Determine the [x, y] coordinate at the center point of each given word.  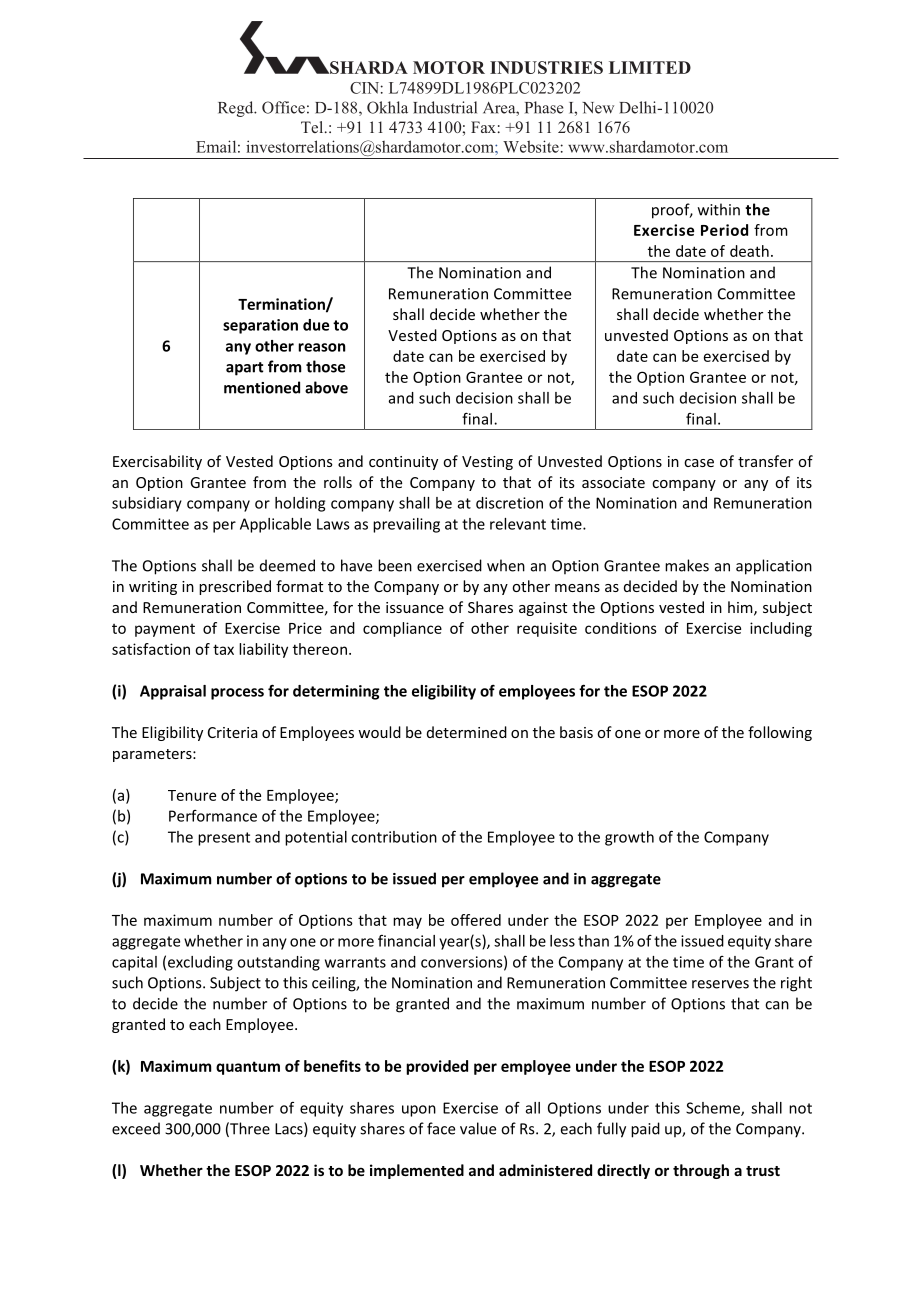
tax [223, 649]
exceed [136, 1128]
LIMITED [650, 67]
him [741, 608]
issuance [415, 607]
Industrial [445, 107]
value [478, 1128]
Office [283, 107]
